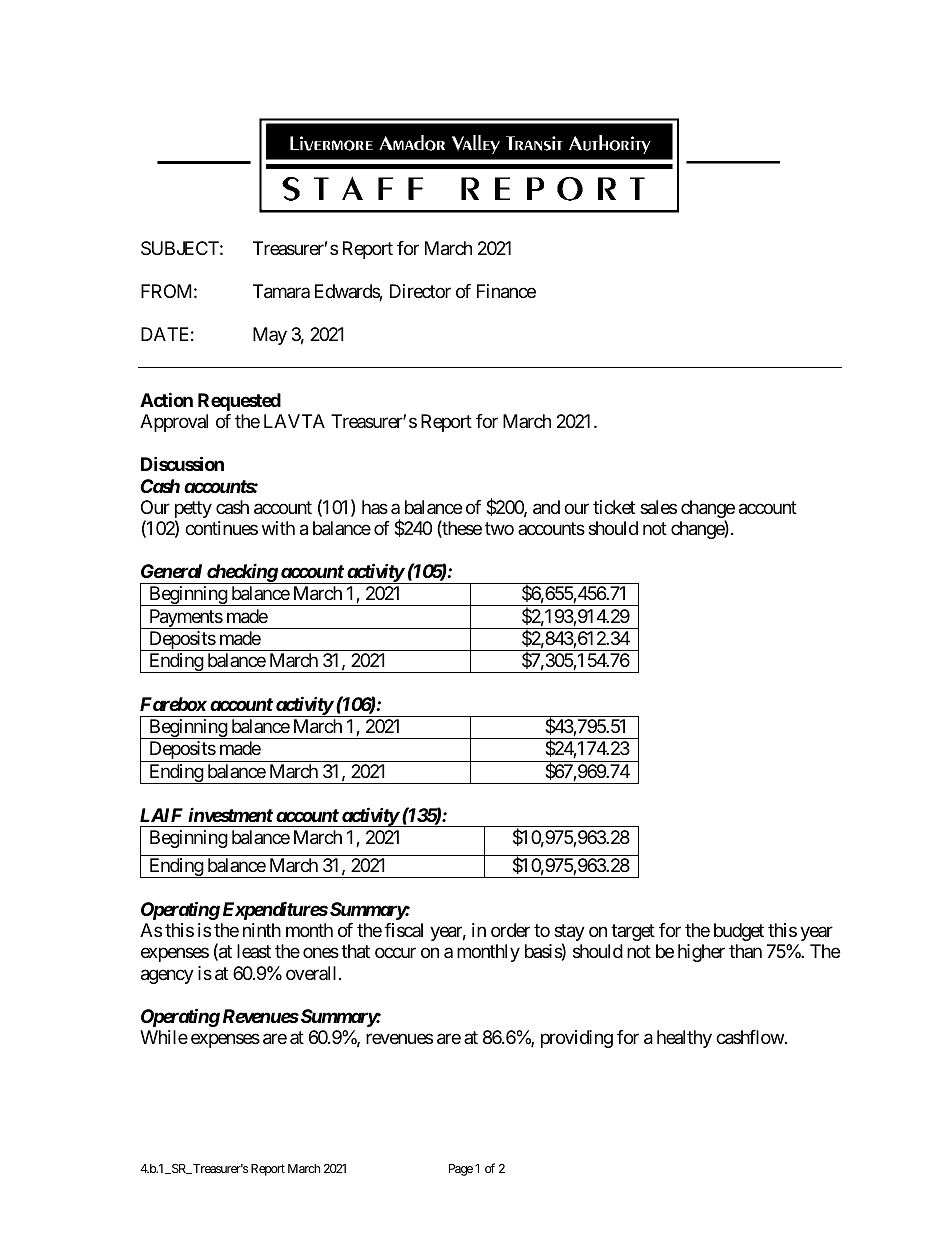 The width and height of the page is (952, 1233). Describe the element at coordinates (633, 932) in the page. I see `target` at that location.
